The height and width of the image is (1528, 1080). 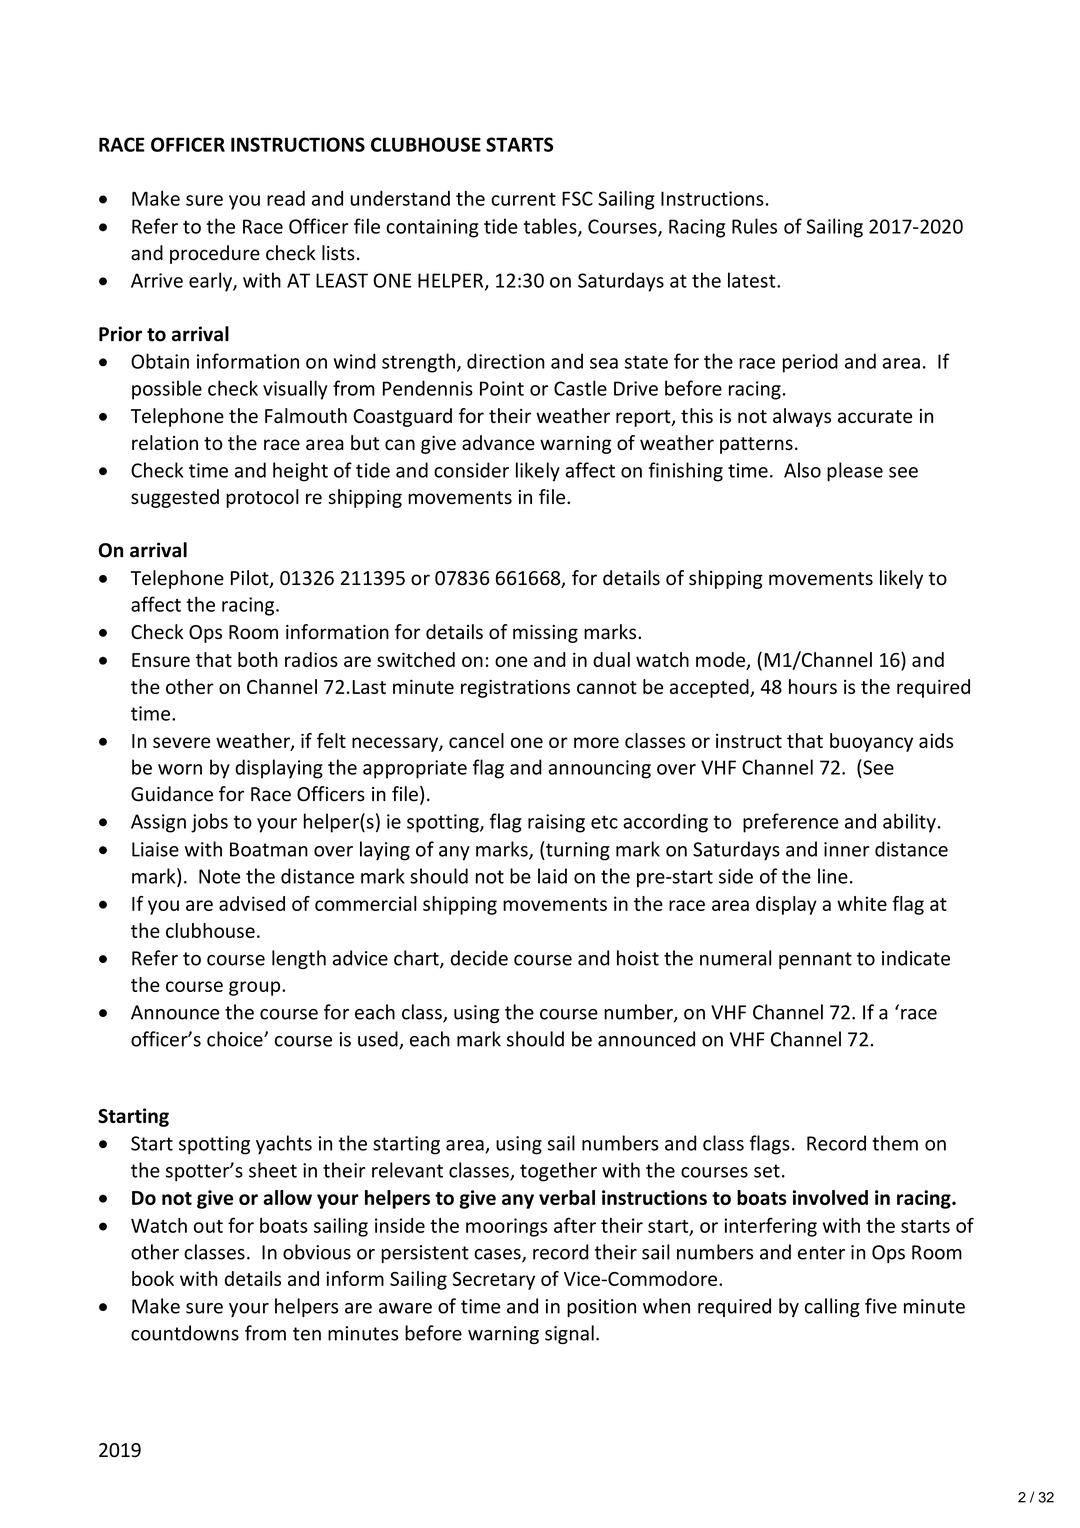 I want to click on pennant, so click(x=815, y=960).
